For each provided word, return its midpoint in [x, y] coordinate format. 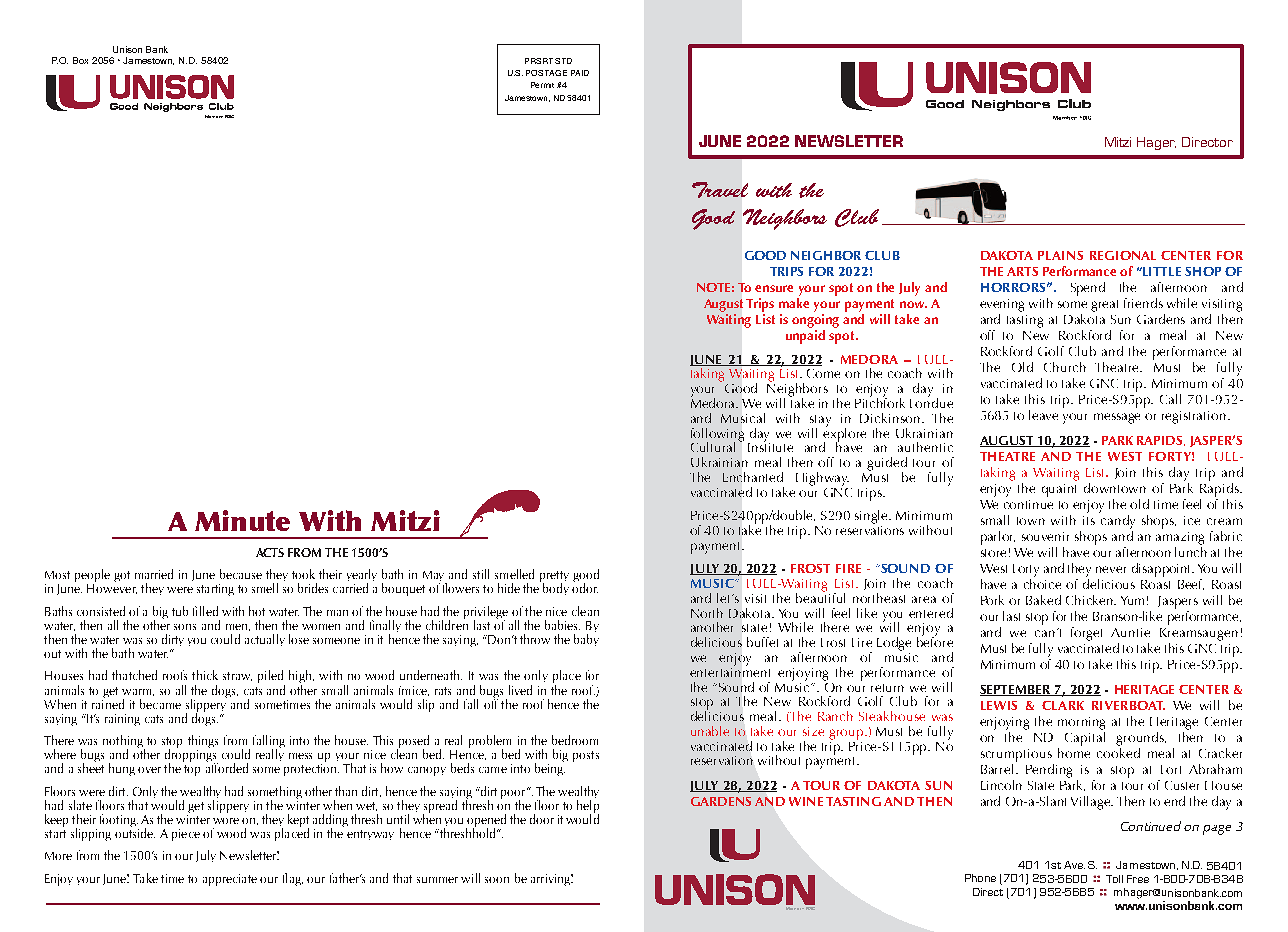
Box [80, 60]
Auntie [1130, 632]
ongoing [815, 321]
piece [186, 835]
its [1089, 520]
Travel [720, 190]
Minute [242, 520]
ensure [774, 288]
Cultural [713, 447]
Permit [542, 85]
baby [586, 640]
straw [237, 676]
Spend [1088, 289]
